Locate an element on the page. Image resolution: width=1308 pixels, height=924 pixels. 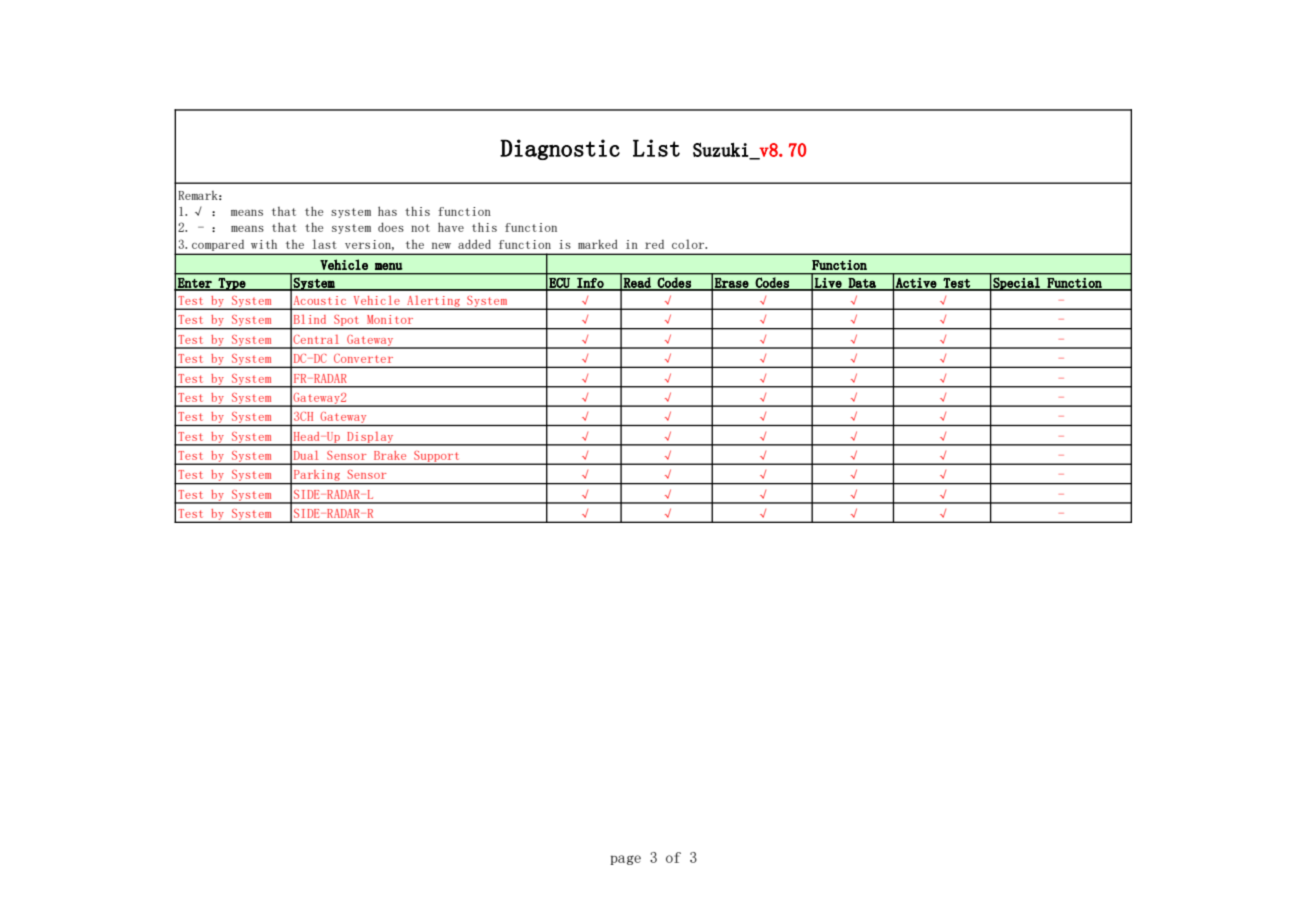
page is located at coordinates (625, 860).
